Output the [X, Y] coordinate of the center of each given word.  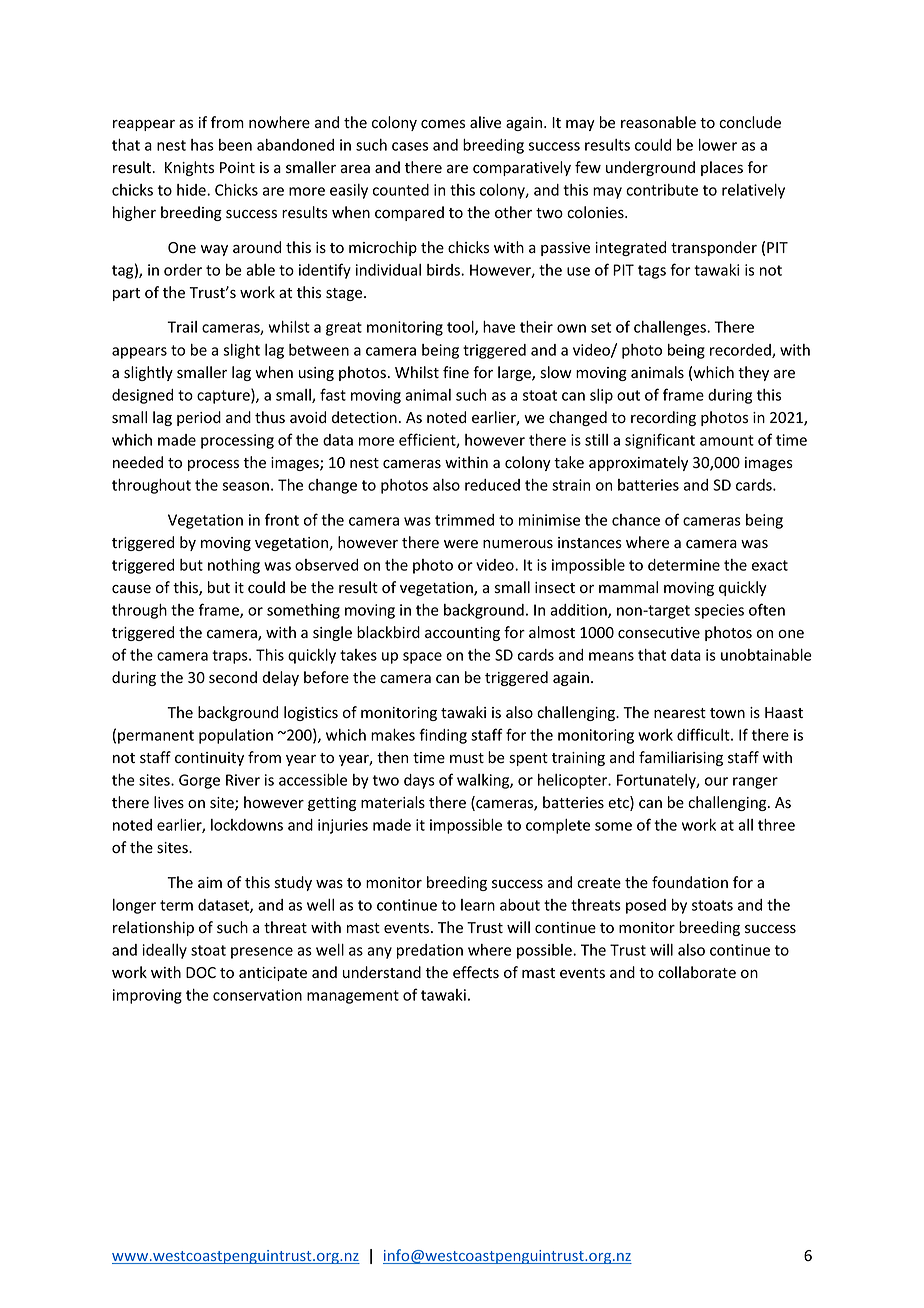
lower [718, 145]
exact [770, 565]
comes [443, 124]
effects [476, 972]
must [467, 758]
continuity [209, 759]
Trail [182, 327]
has [202, 145]
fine [456, 372]
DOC [201, 972]
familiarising [681, 758]
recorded [741, 351]
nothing [234, 566]
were [461, 544]
